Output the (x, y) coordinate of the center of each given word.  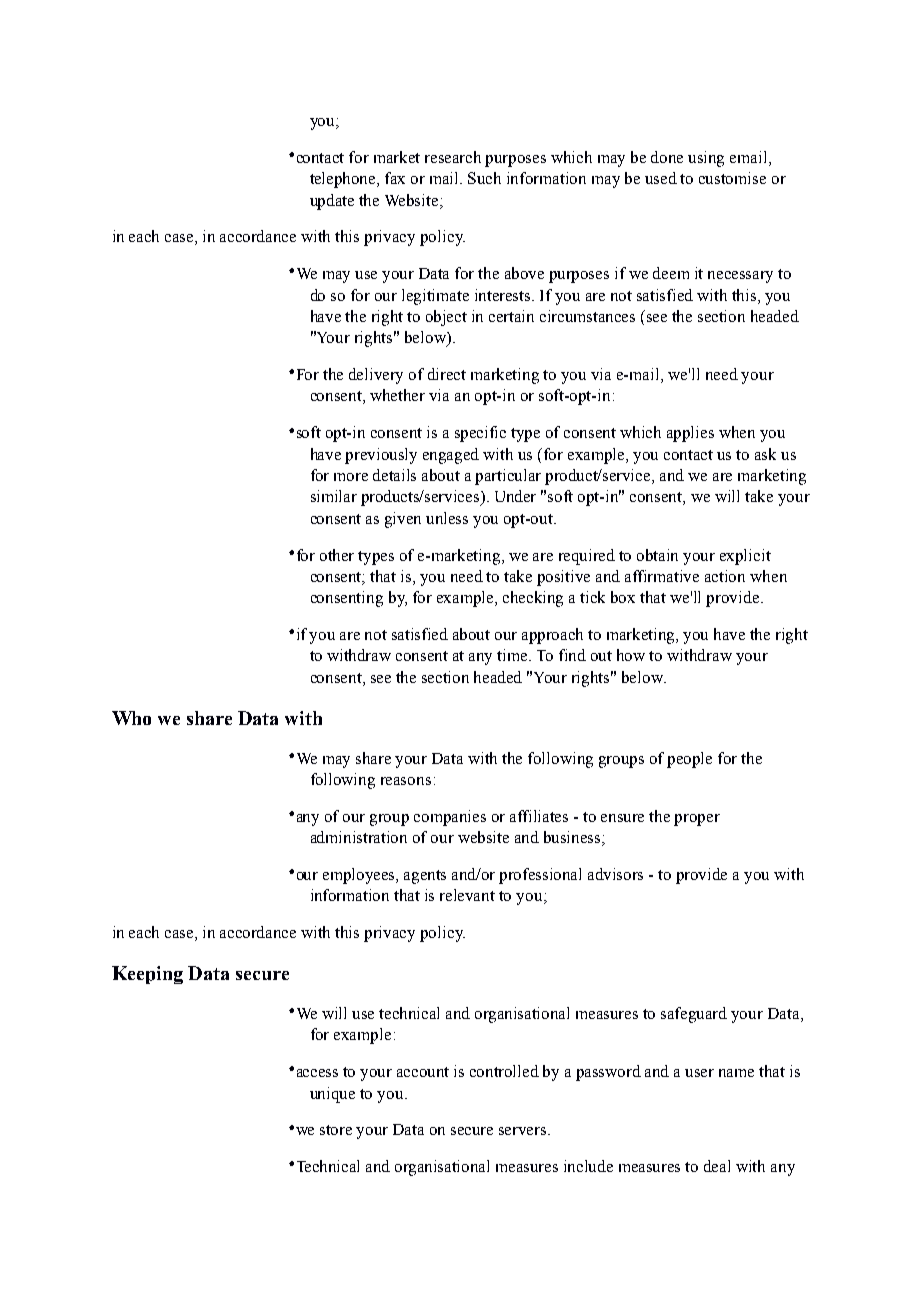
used (661, 178)
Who (131, 718)
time (514, 655)
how (631, 655)
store (336, 1130)
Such (484, 178)
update (332, 202)
